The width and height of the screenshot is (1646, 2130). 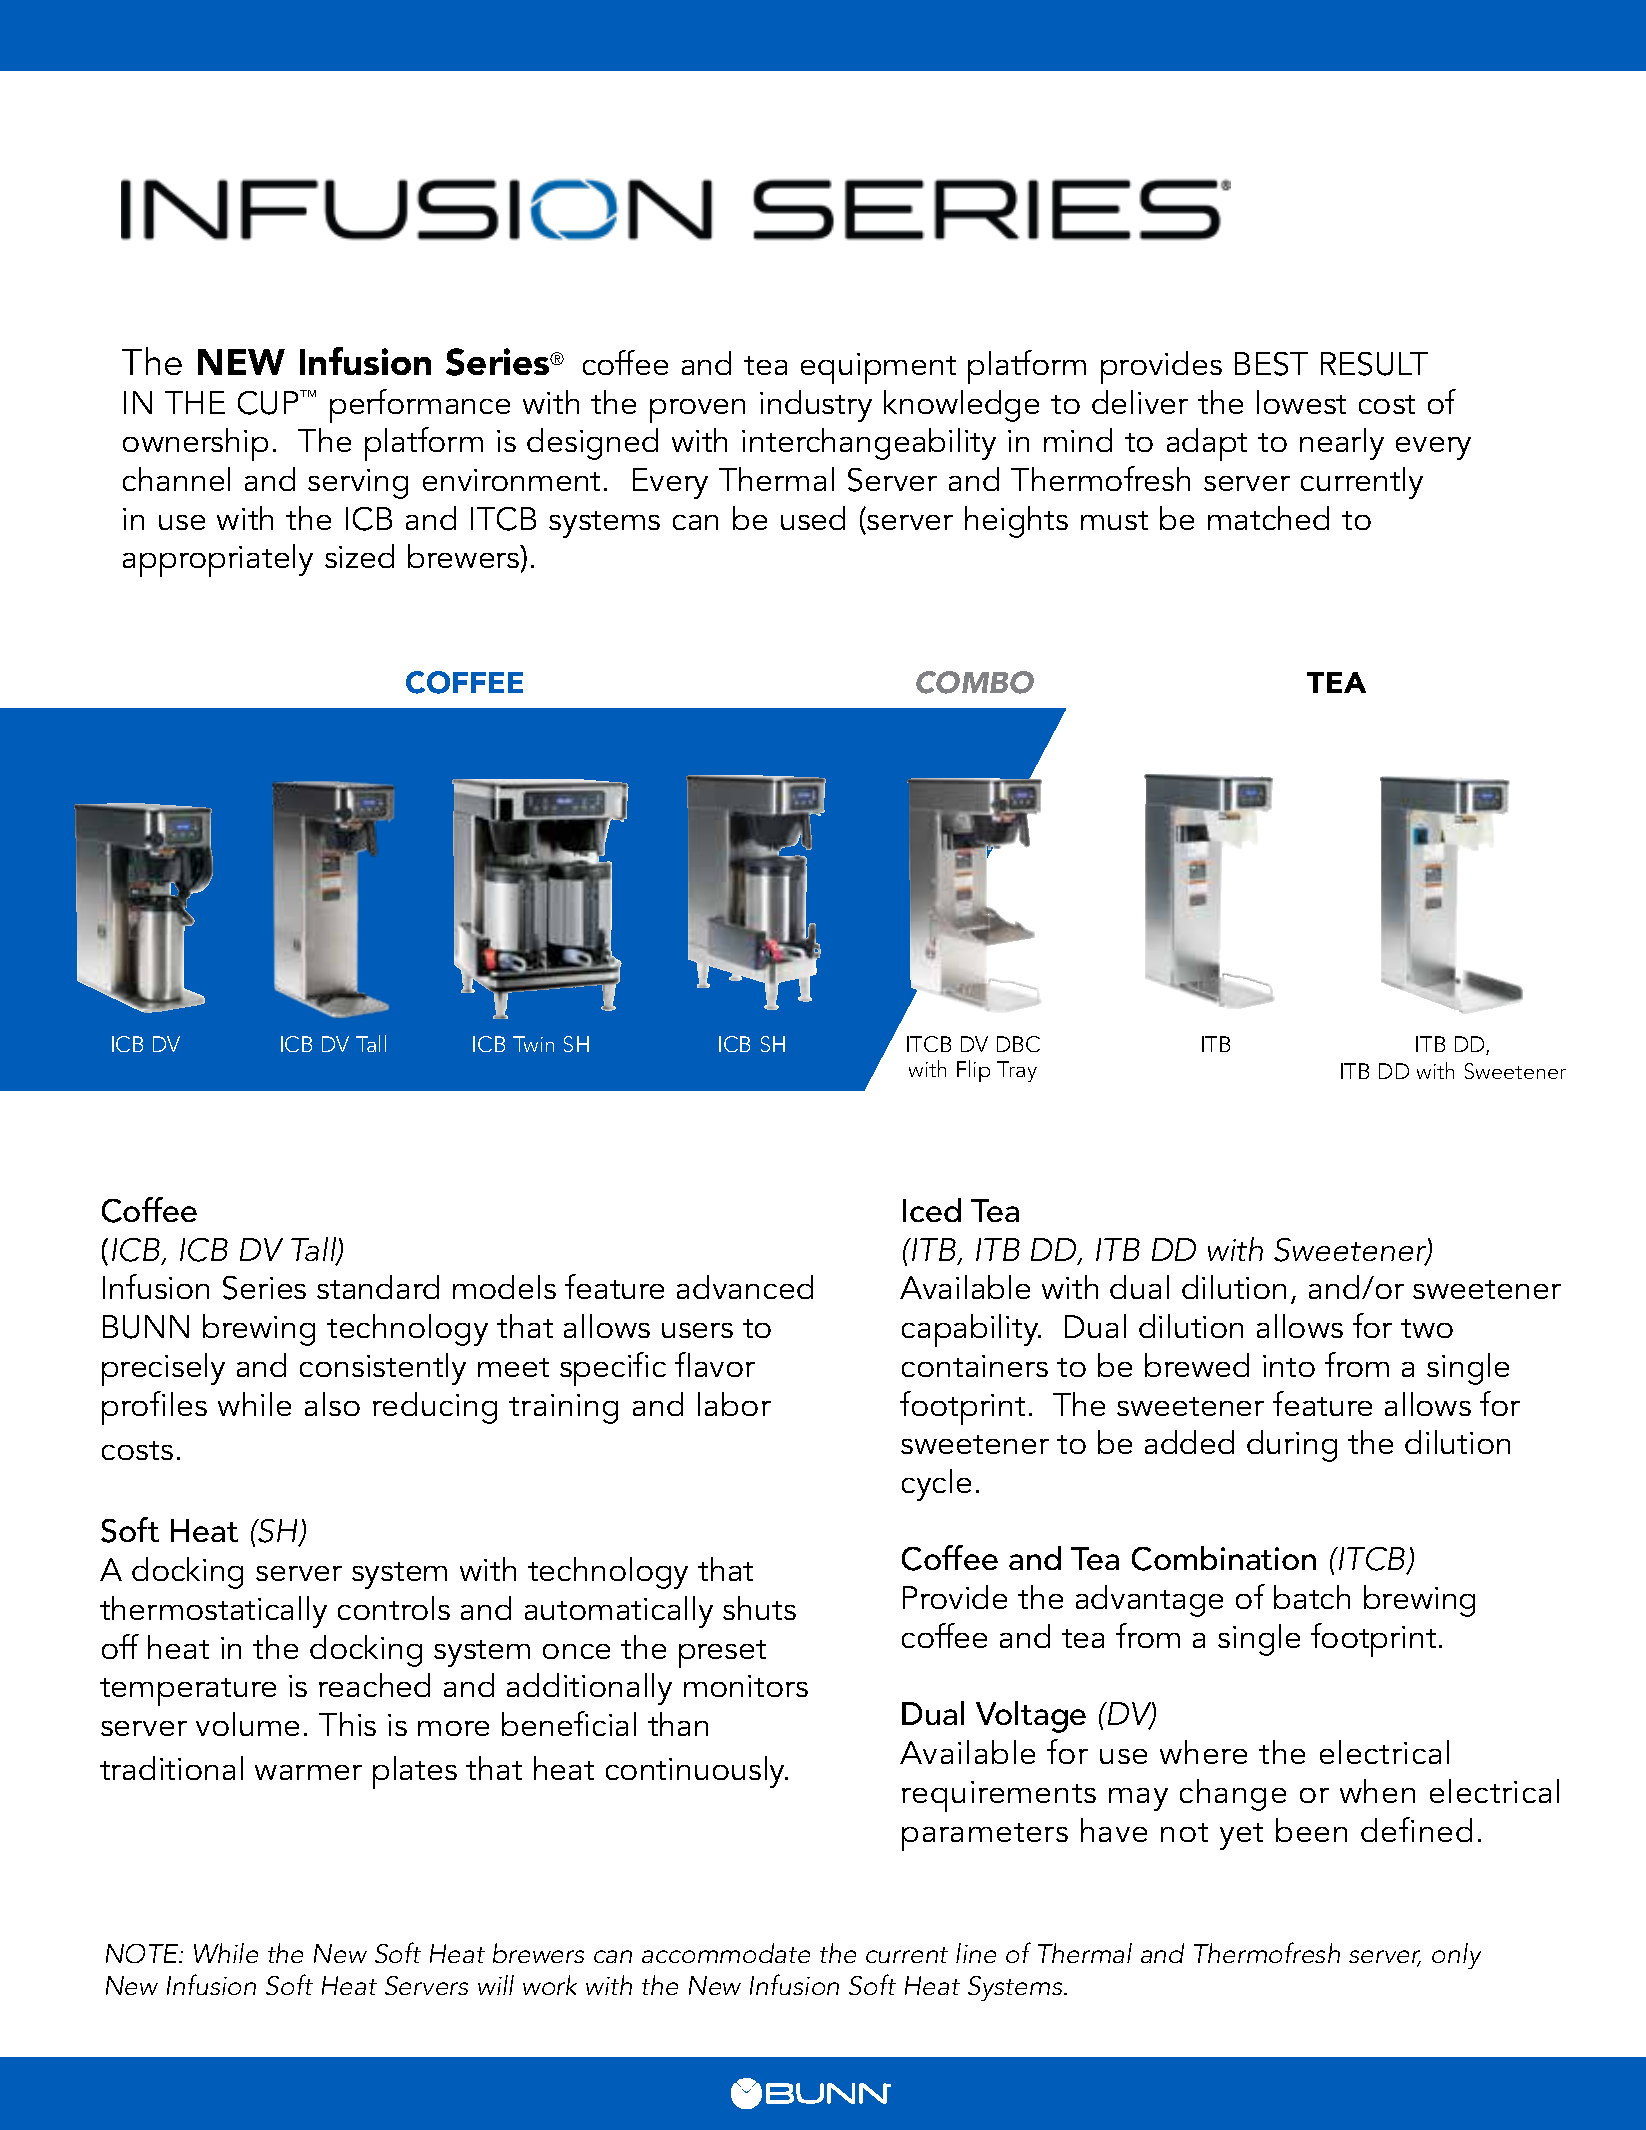 I want to click on Twin, so click(x=533, y=1044).
